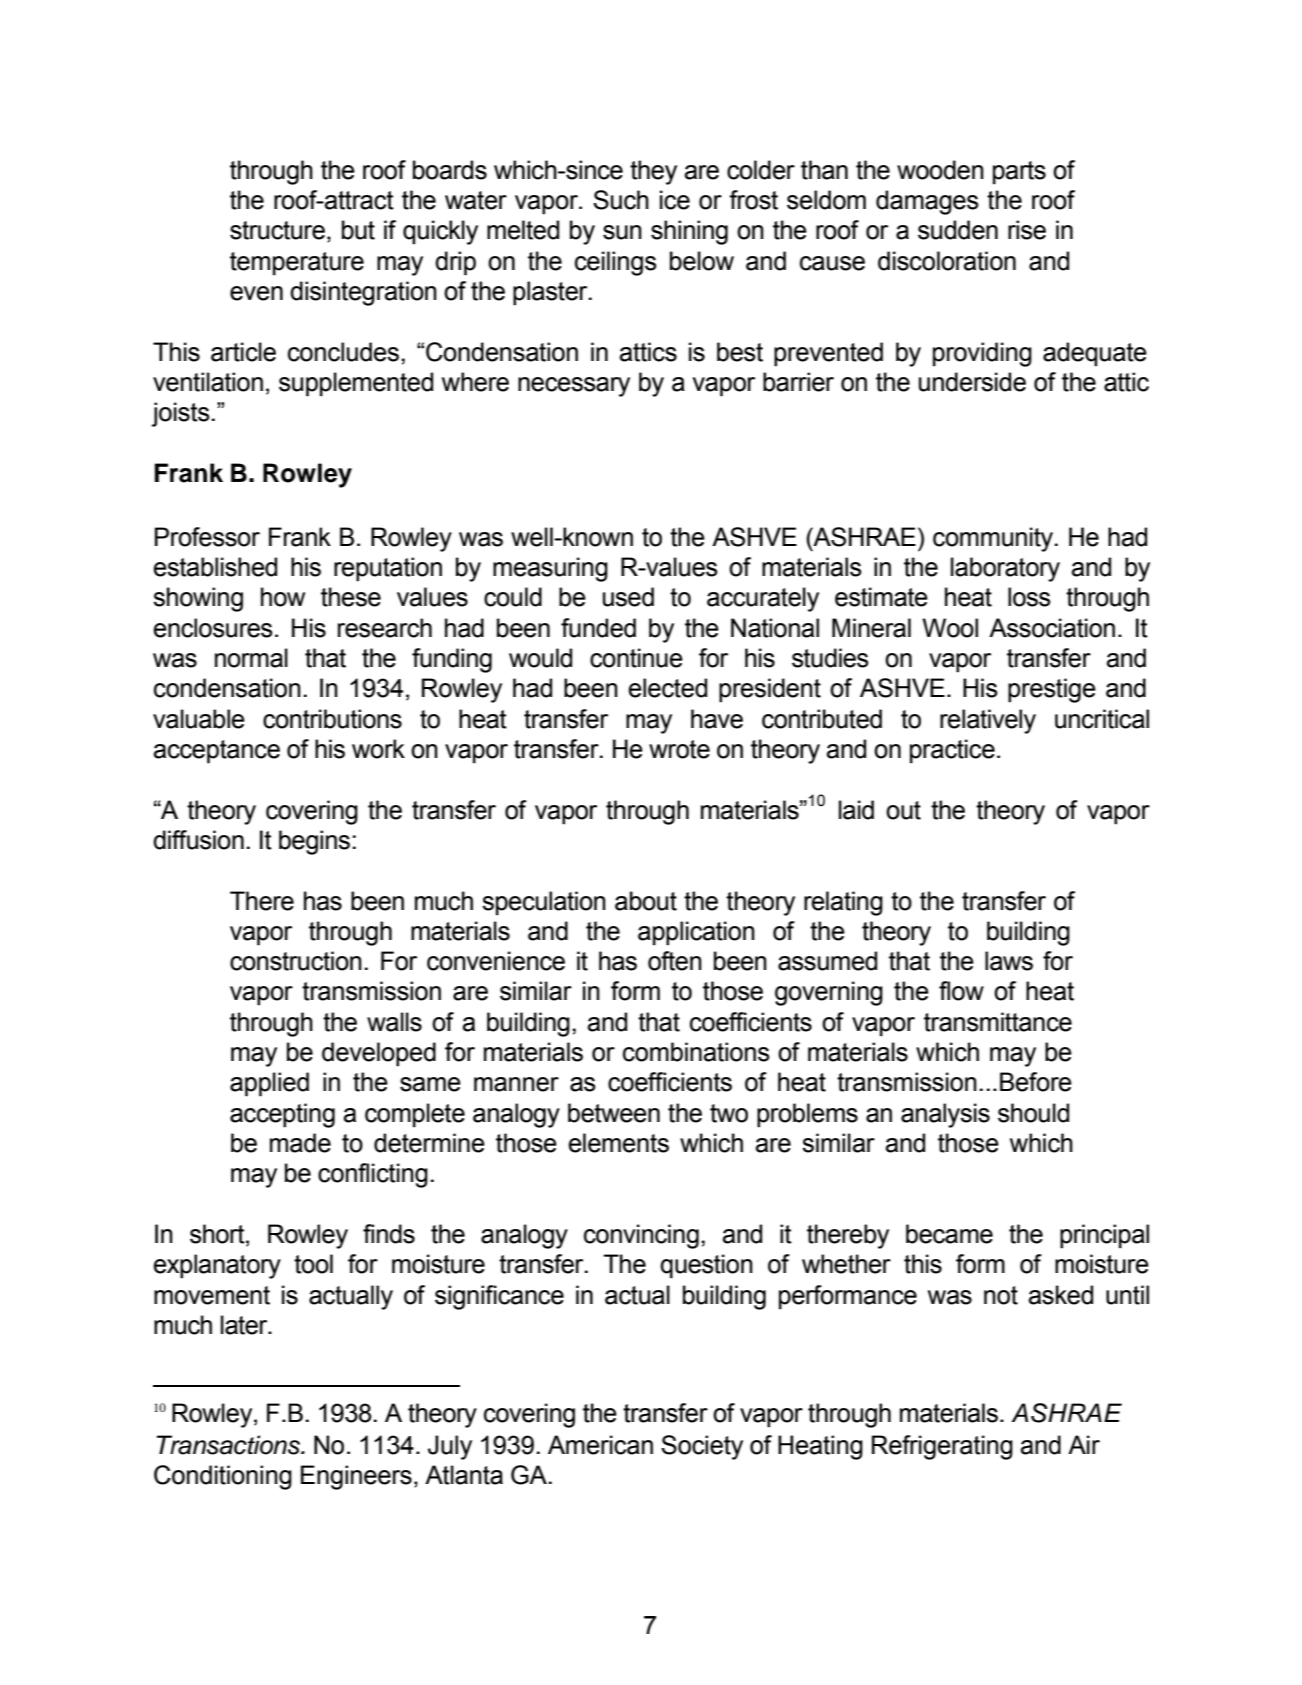  What do you see at coordinates (679, 749) in the page?
I see `wrote` at bounding box center [679, 749].
